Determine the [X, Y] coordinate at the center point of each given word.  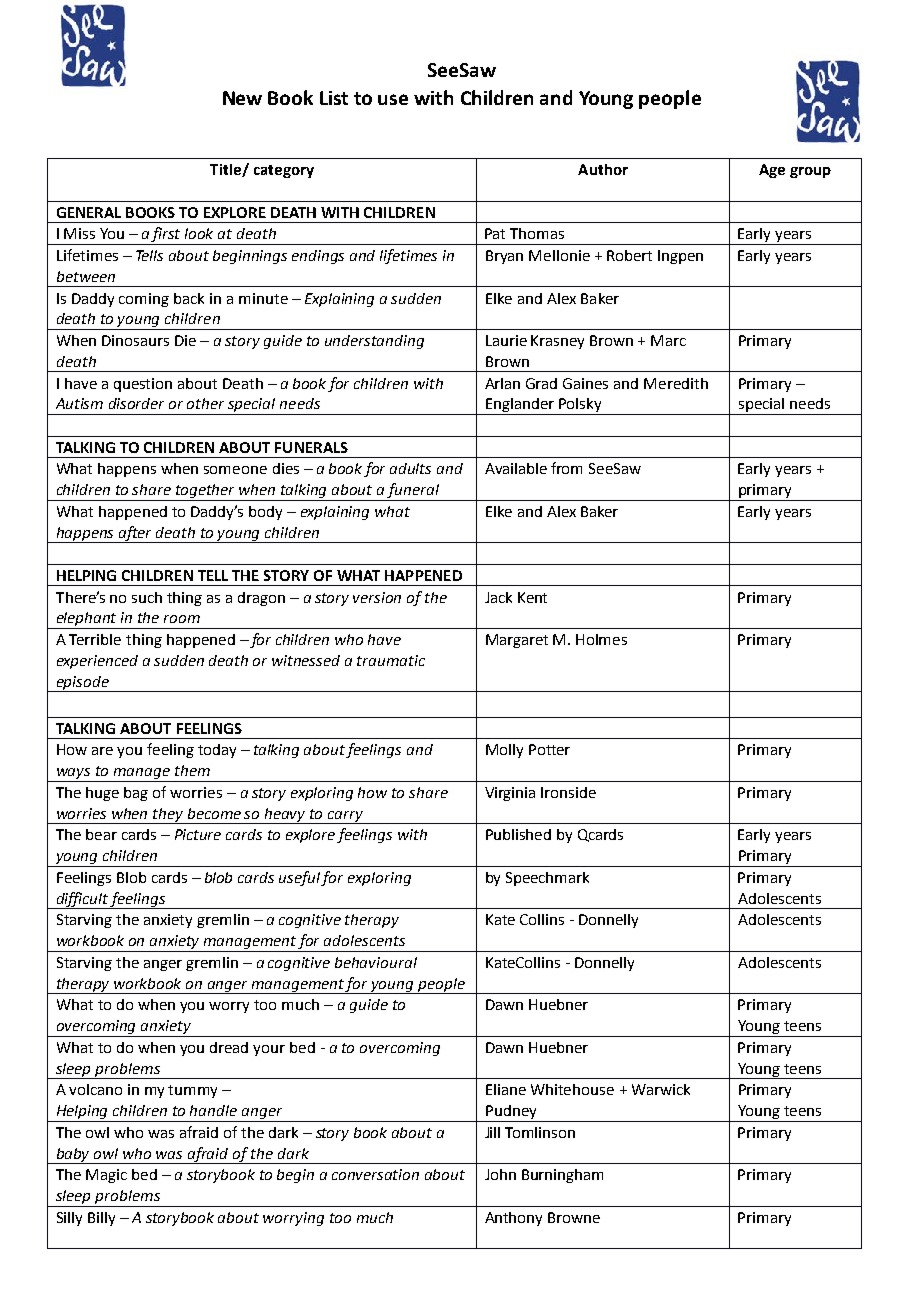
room [182, 619]
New [242, 98]
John [500, 1174]
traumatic [391, 660]
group [810, 172]
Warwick [661, 1089]
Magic [106, 1176]
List [334, 98]
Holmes [601, 639]
